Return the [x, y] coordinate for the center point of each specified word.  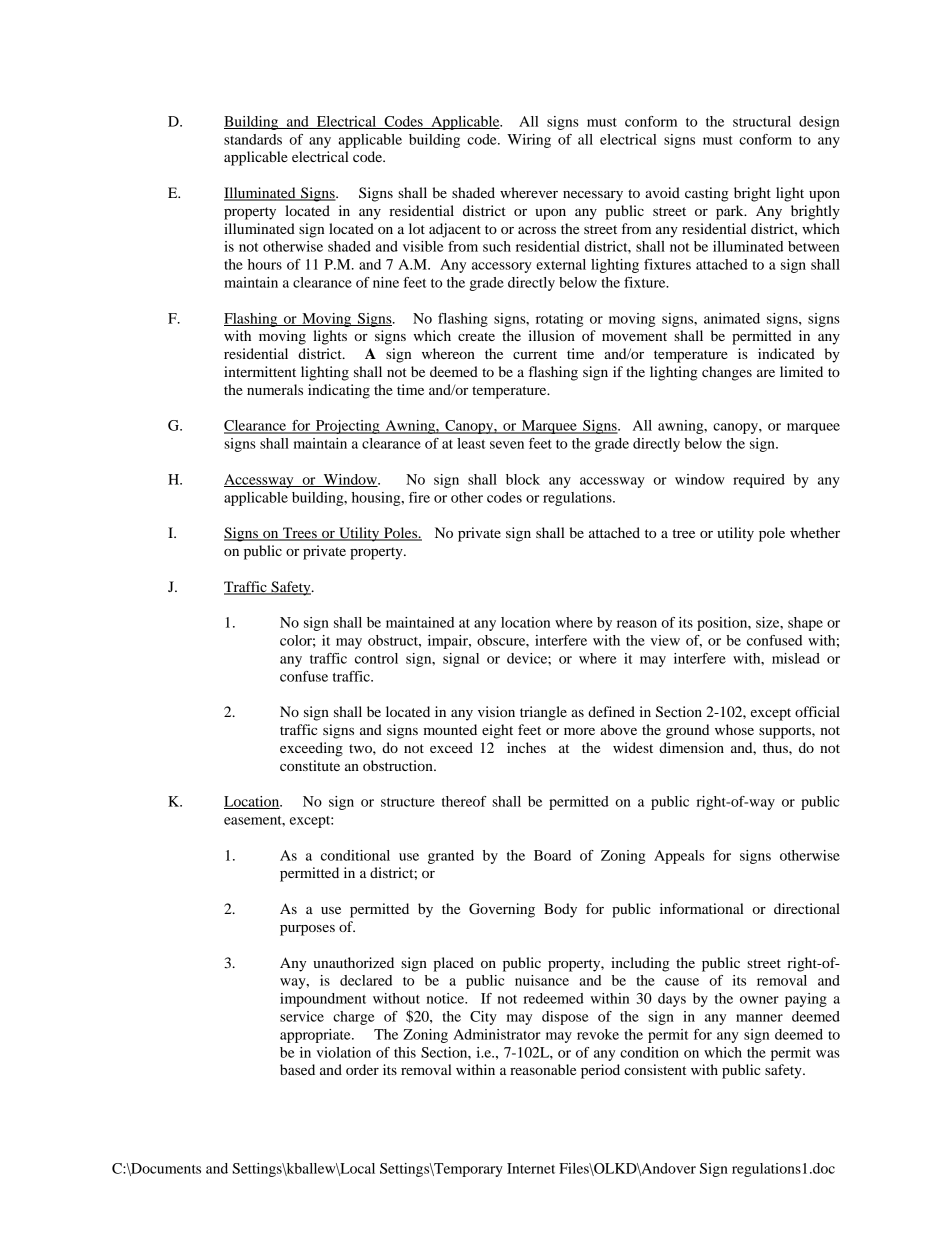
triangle [543, 713]
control [376, 658]
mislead [796, 658]
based [297, 1069]
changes [727, 373]
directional [807, 908]
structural [762, 121]
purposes [307, 930]
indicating [339, 391]
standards [253, 139]
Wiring [529, 141]
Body [560, 910]
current [535, 354]
